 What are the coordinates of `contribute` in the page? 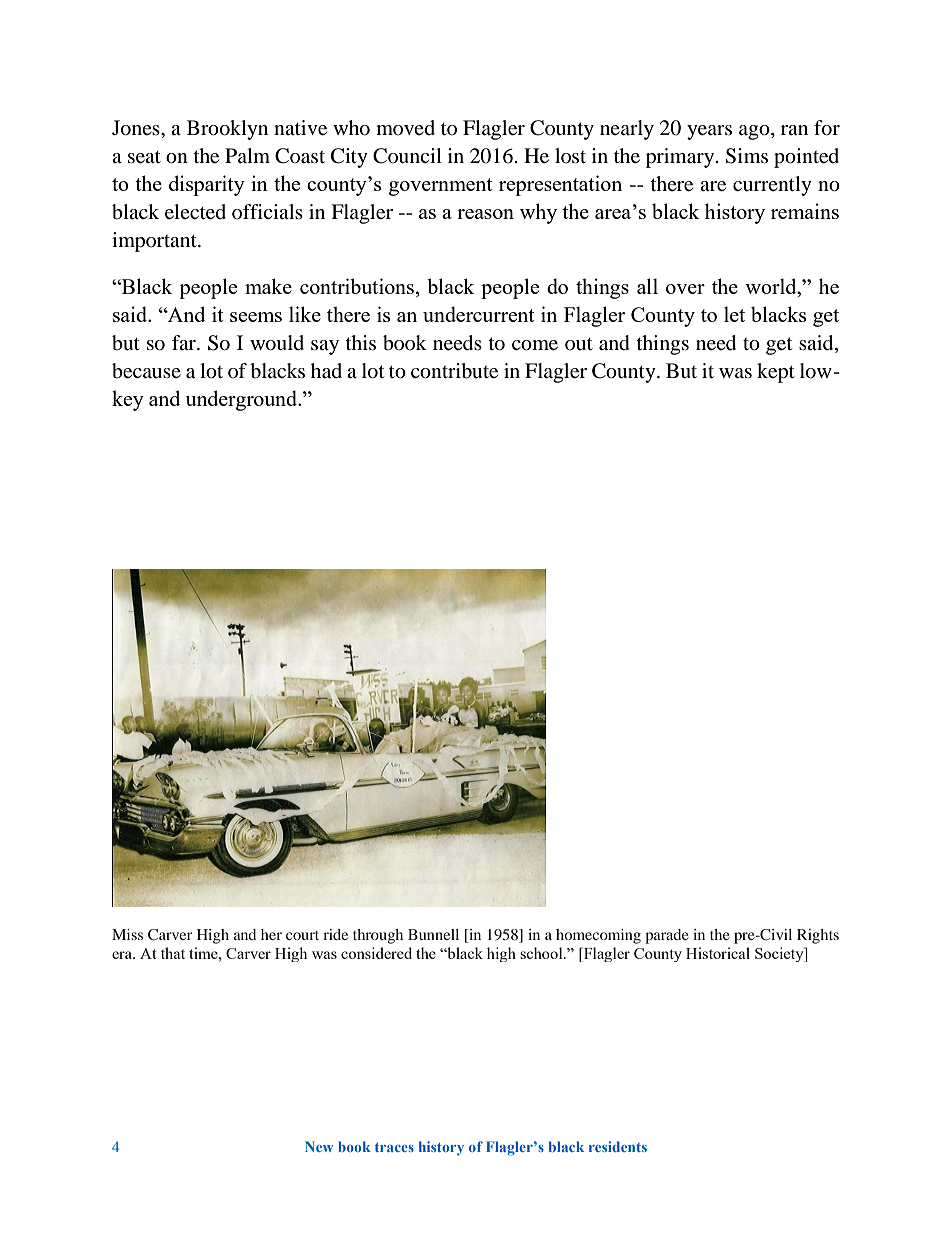 It's located at (454, 371).
